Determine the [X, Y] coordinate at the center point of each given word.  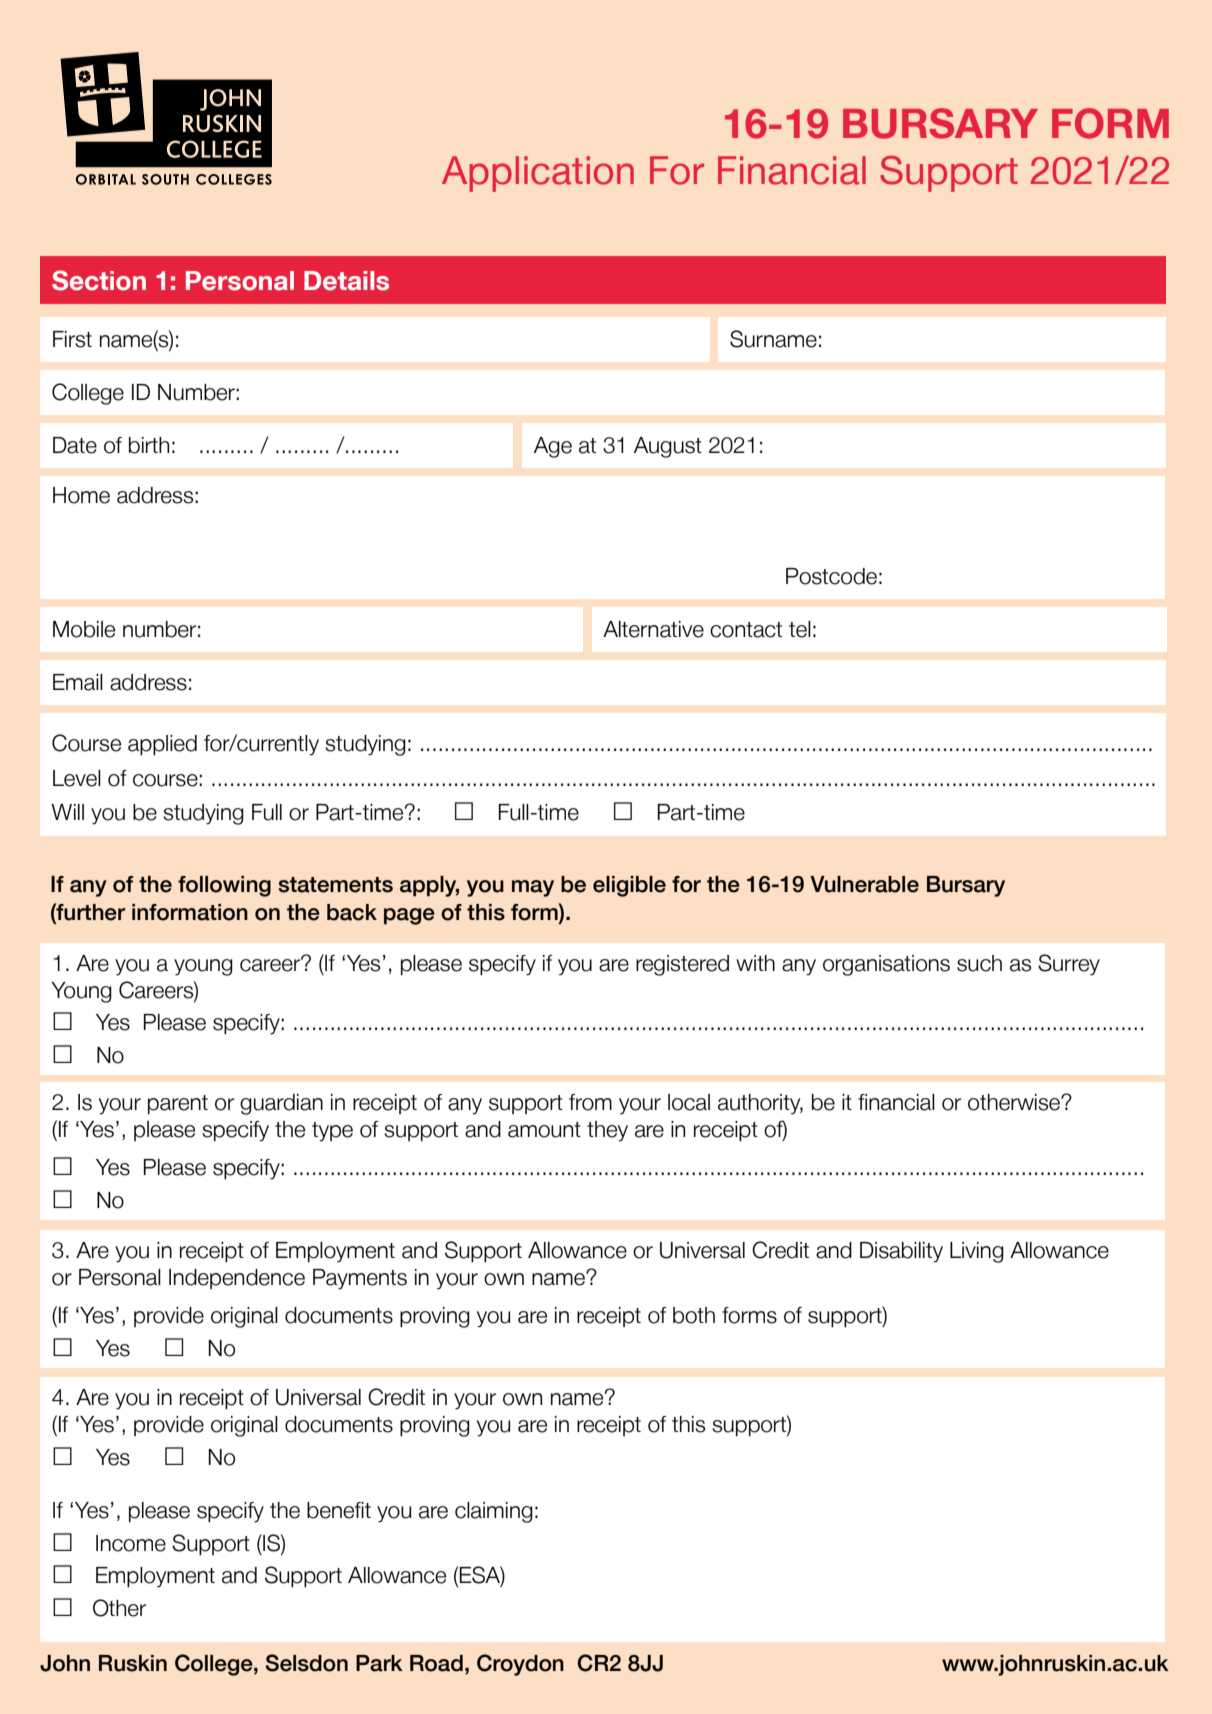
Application [538, 174]
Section [99, 280]
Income [131, 1543]
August [668, 447]
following [224, 886]
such [979, 963]
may [533, 888]
